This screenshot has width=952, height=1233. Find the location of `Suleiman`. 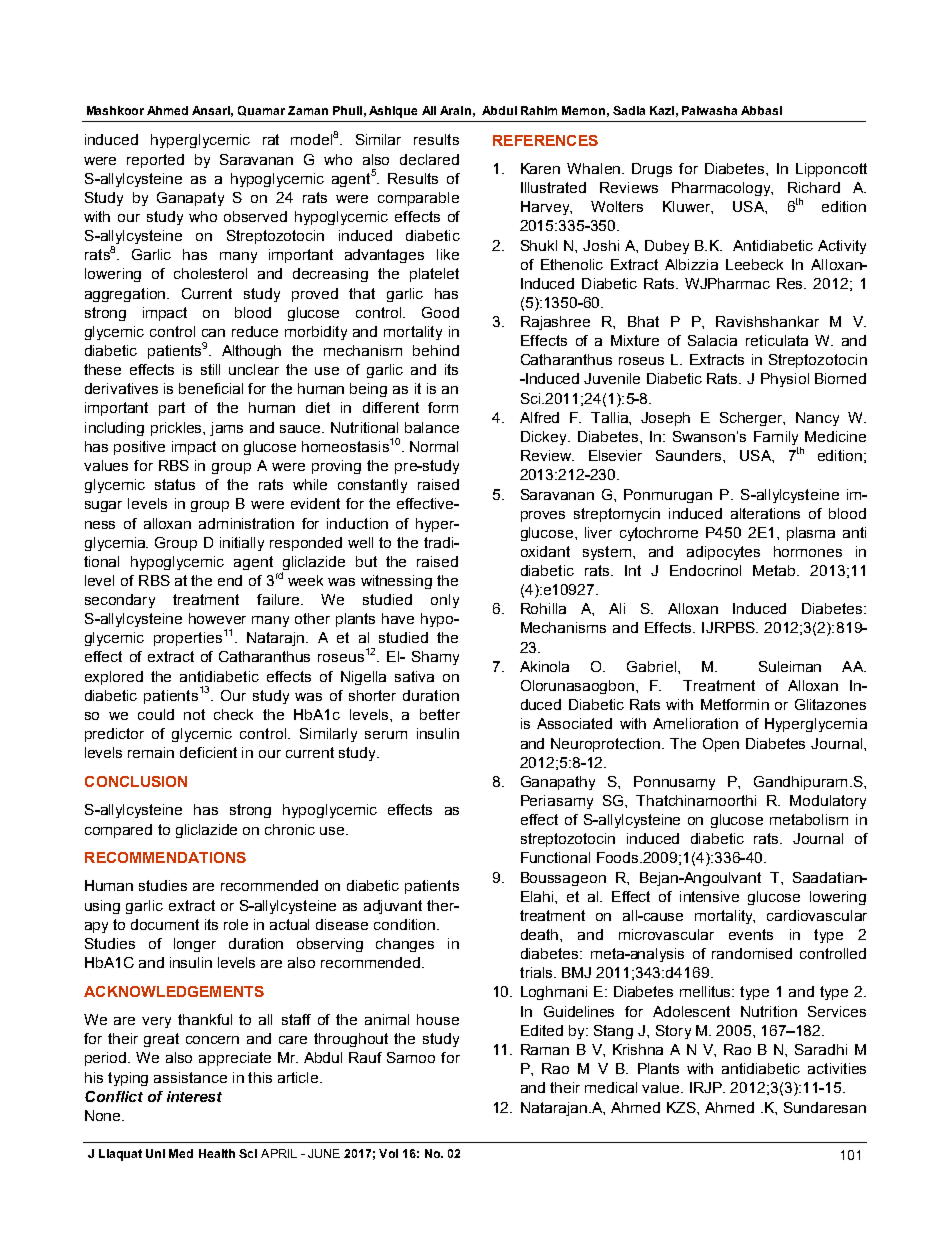

Suleiman is located at coordinates (790, 666).
